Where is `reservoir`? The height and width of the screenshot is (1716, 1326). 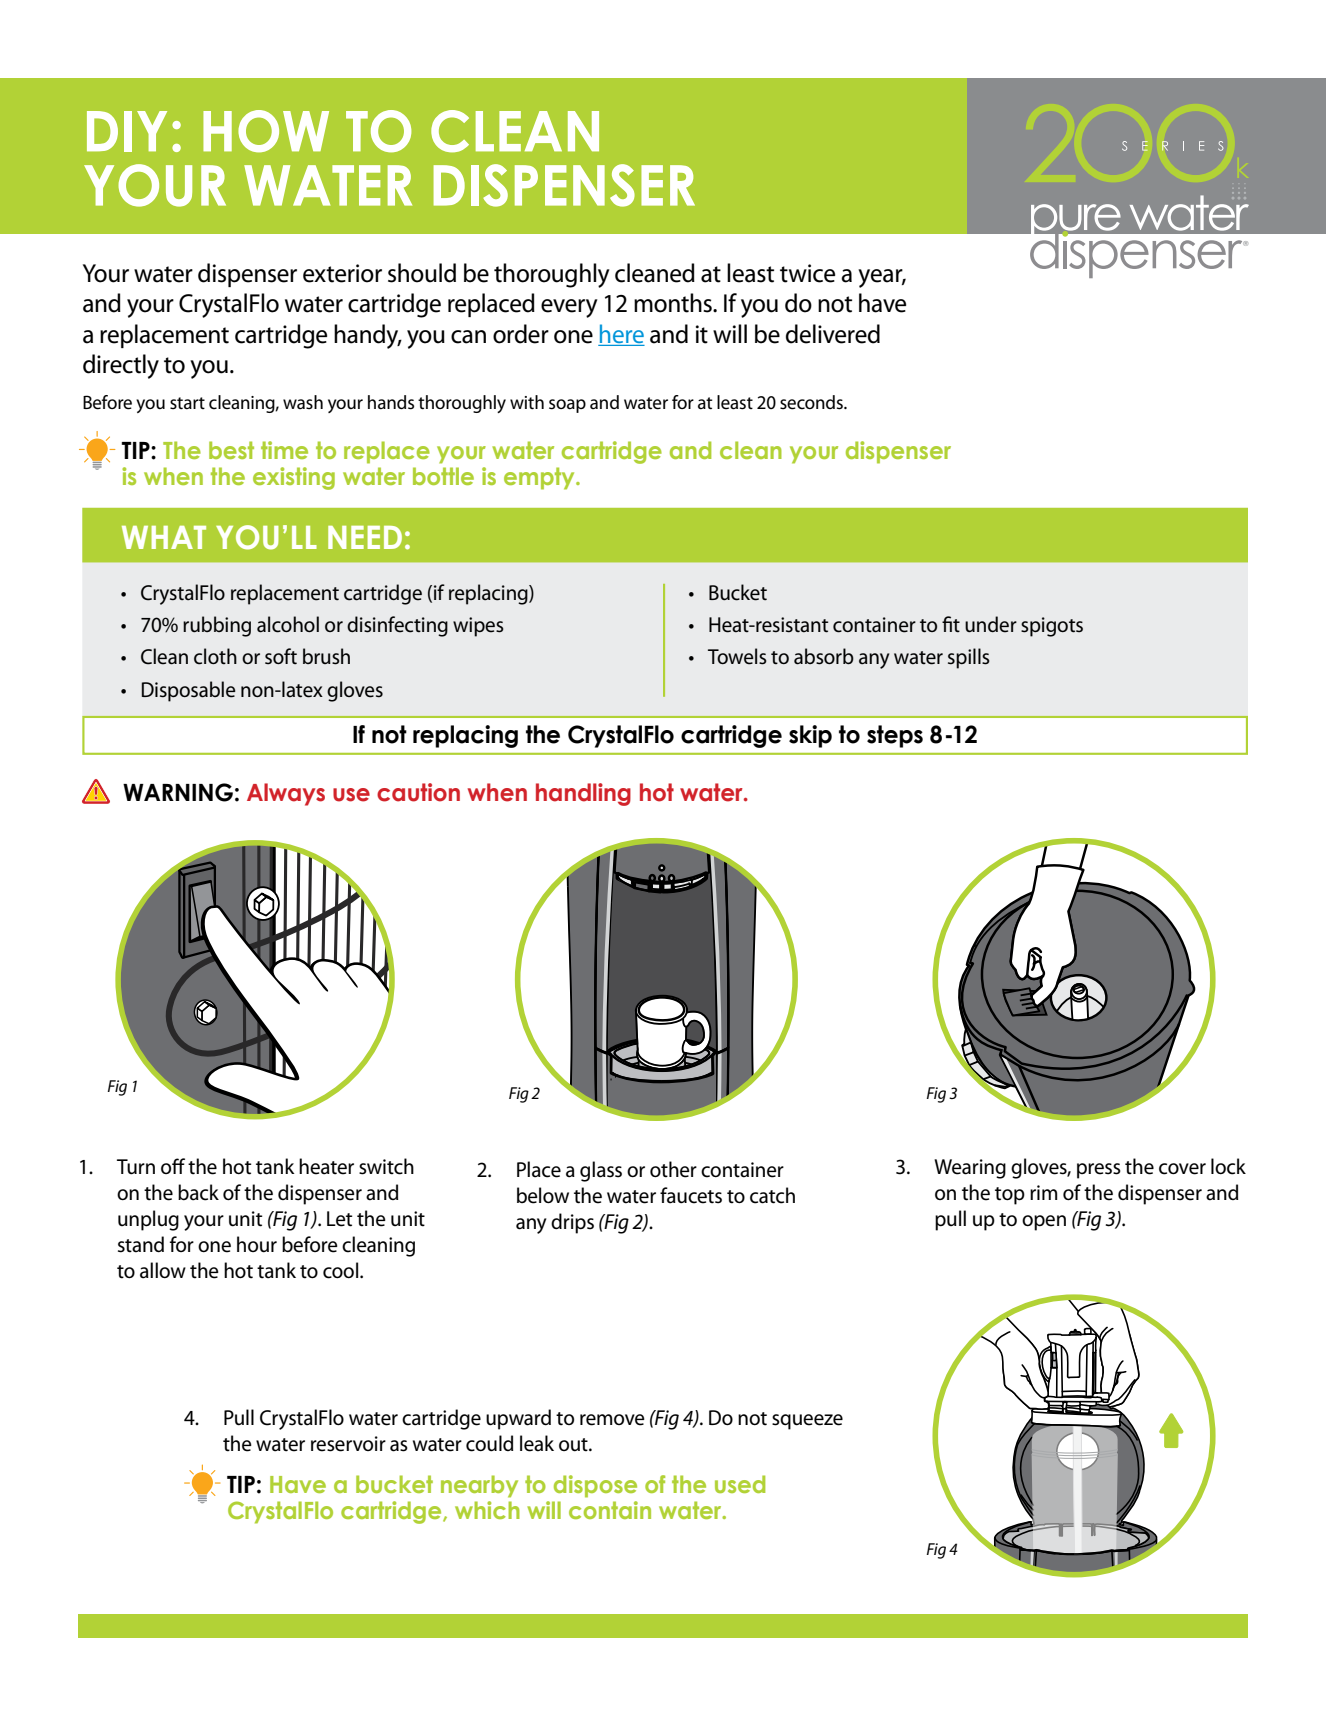
reservoir is located at coordinates (348, 1444).
